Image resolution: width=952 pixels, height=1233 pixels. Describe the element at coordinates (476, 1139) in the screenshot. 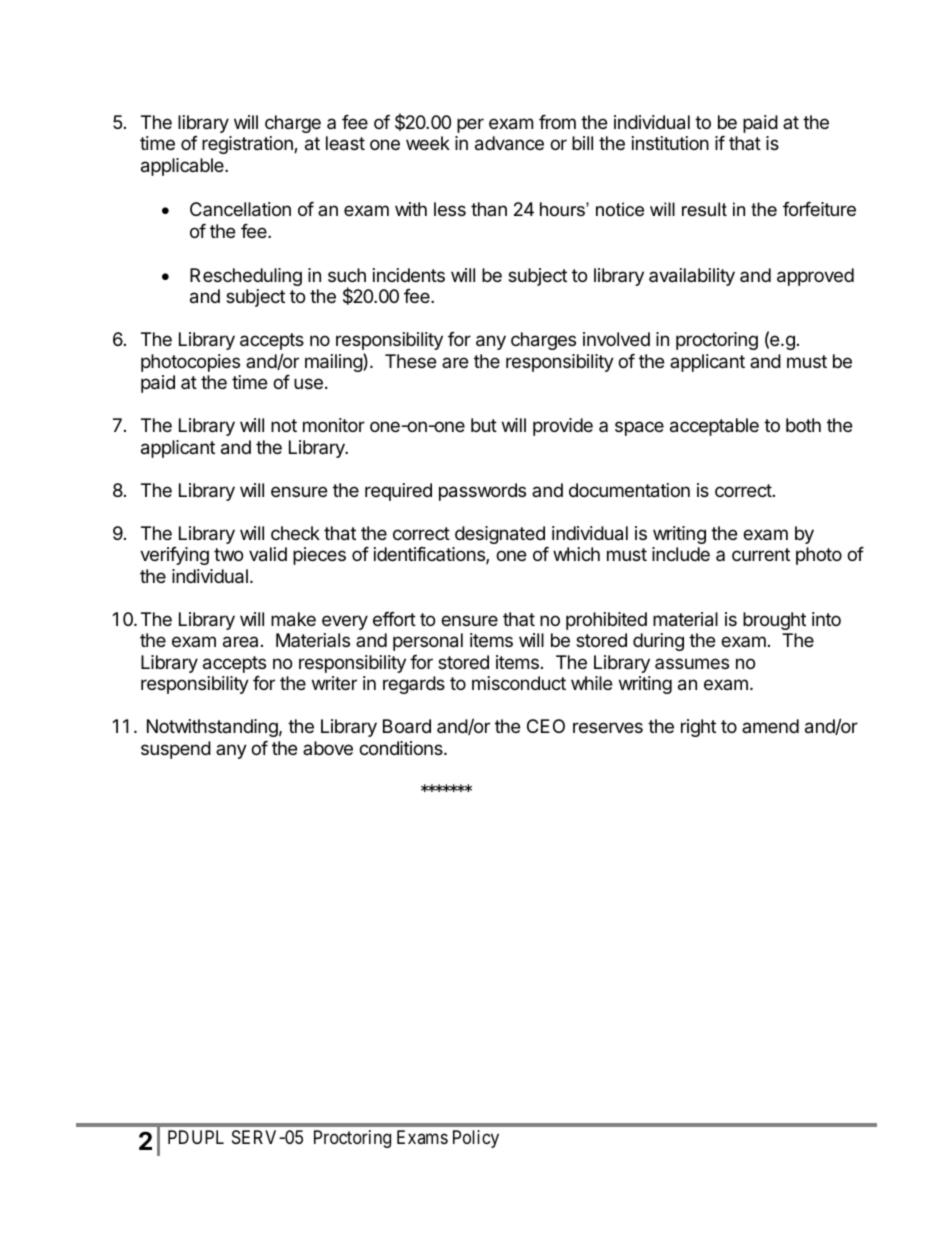

I see `Policy` at that location.
